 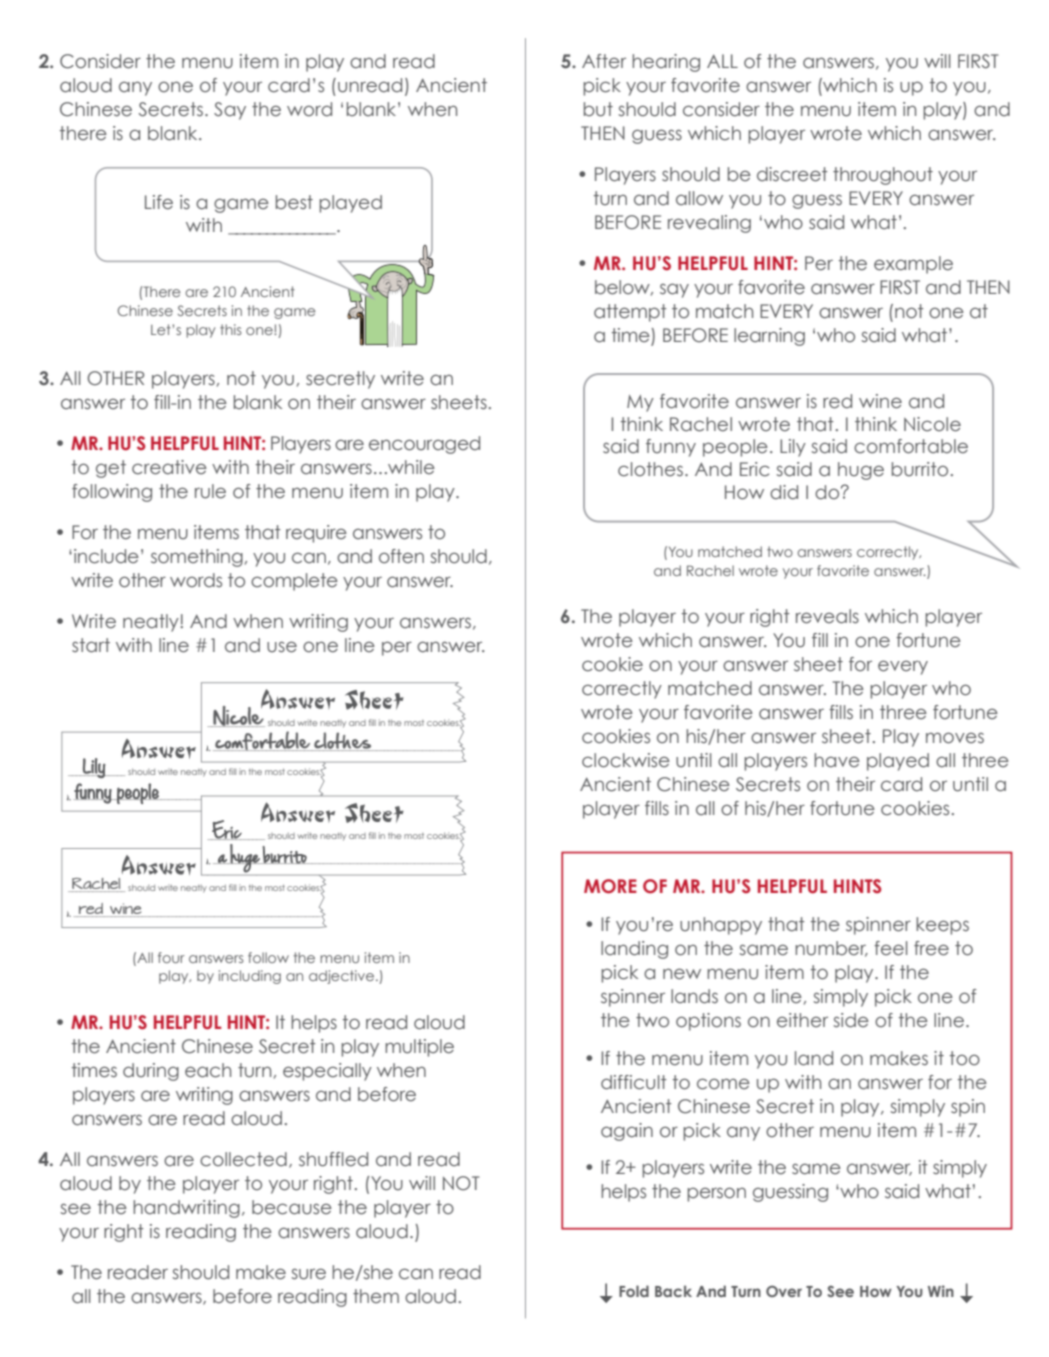 I want to click on sure, so click(x=309, y=1274).
